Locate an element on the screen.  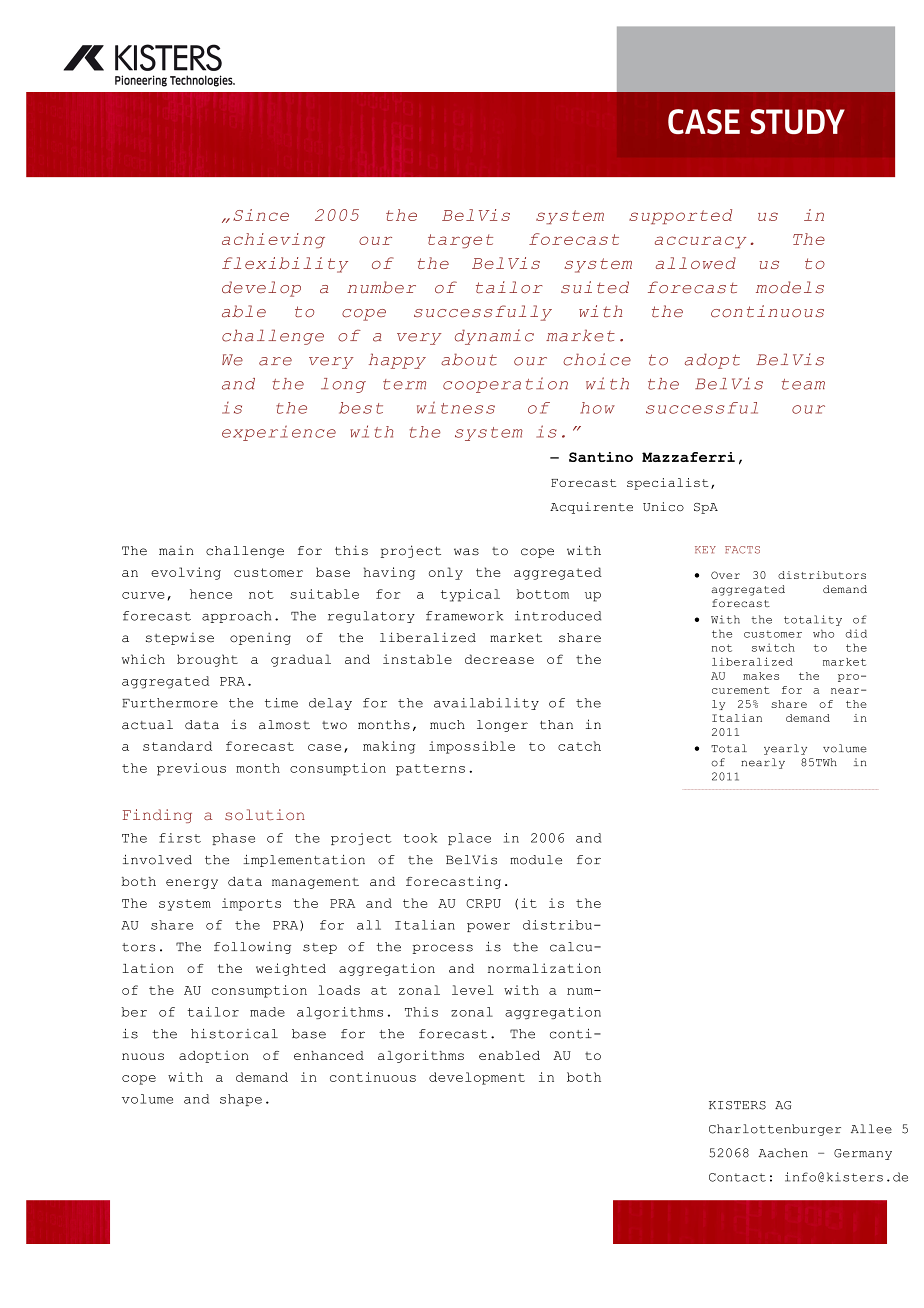
time is located at coordinates (281, 703).
